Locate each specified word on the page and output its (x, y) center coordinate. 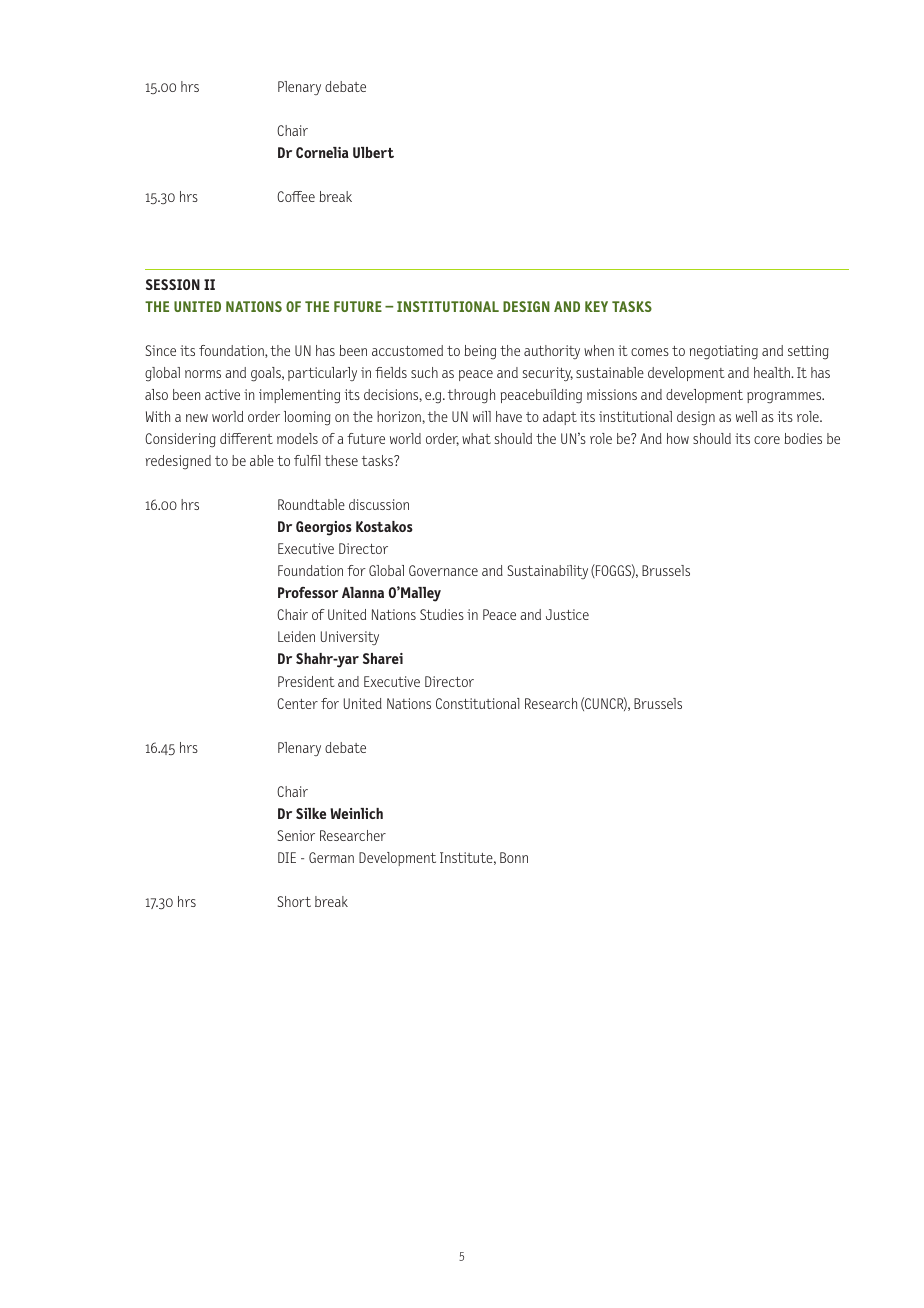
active (222, 394)
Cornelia (322, 152)
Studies (442, 614)
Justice (567, 614)
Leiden (296, 636)
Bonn (514, 857)
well (746, 416)
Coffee (296, 196)
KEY (596, 306)
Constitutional (478, 703)
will (482, 416)
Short (294, 901)
